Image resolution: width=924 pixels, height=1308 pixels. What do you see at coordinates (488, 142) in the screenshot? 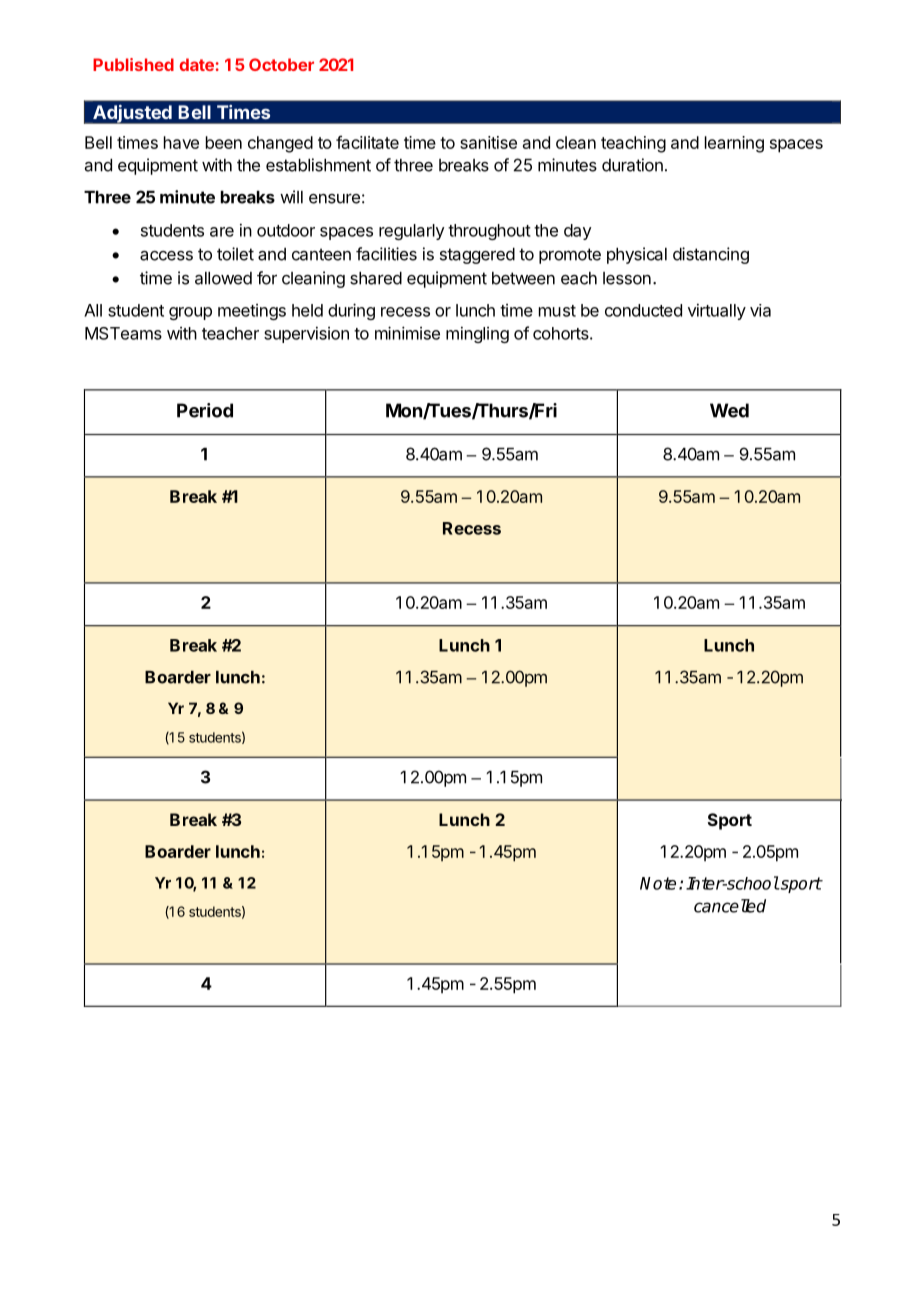
I see `sanitise` at bounding box center [488, 142].
